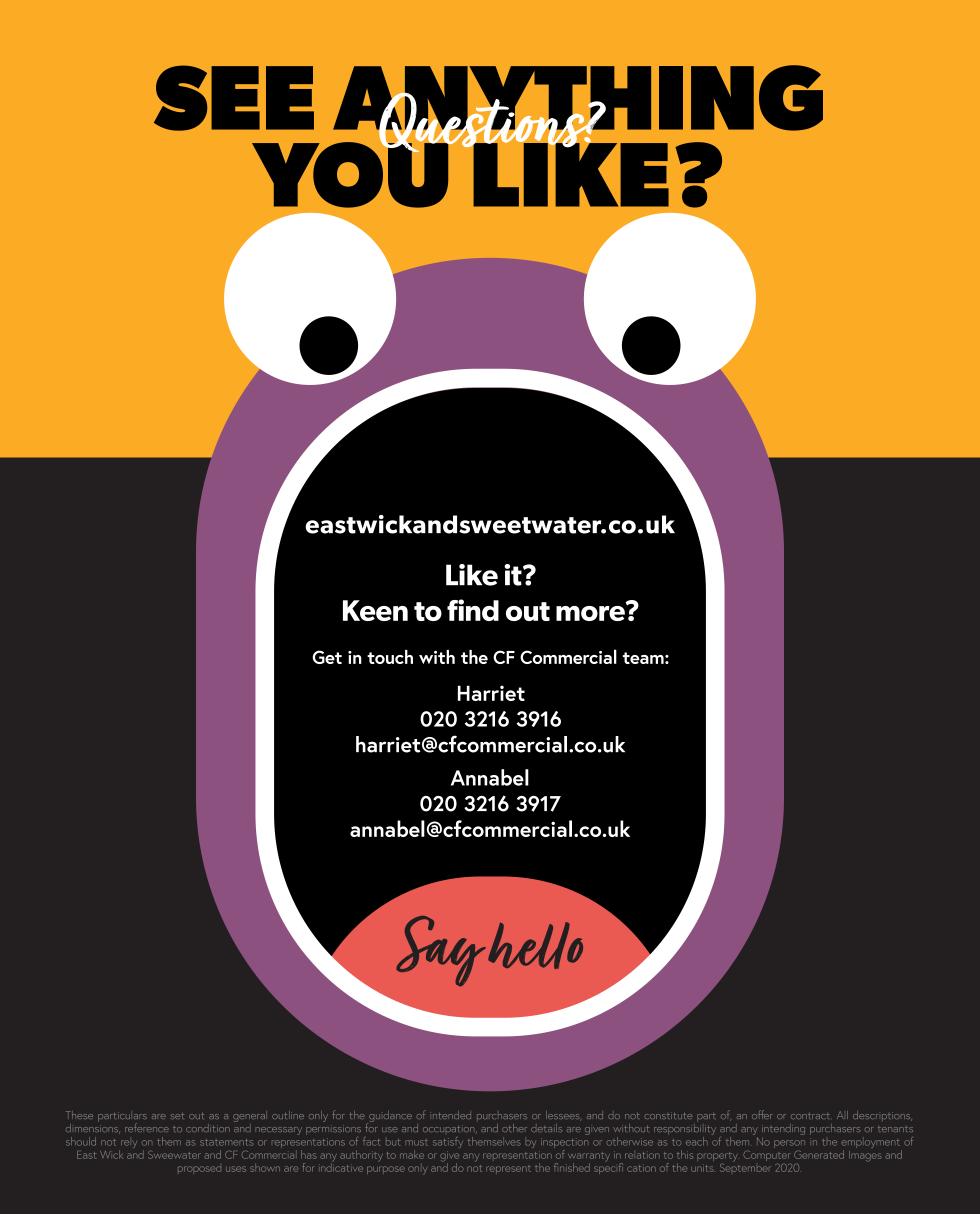 This image has width=980, height=1214. What do you see at coordinates (390, 657) in the image?
I see `touch` at bounding box center [390, 657].
